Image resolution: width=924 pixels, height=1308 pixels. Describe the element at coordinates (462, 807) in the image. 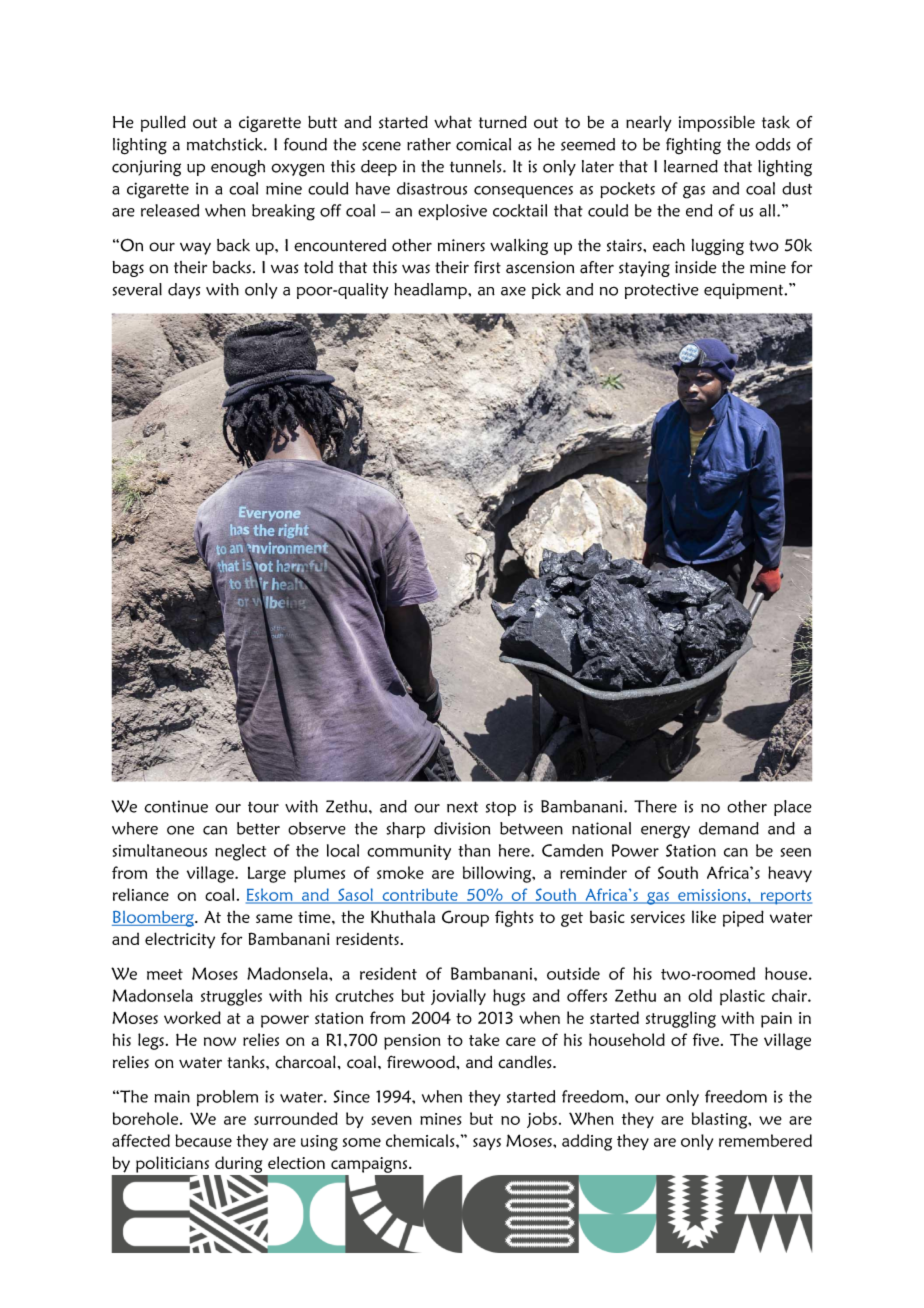

I see `next` at that location.
